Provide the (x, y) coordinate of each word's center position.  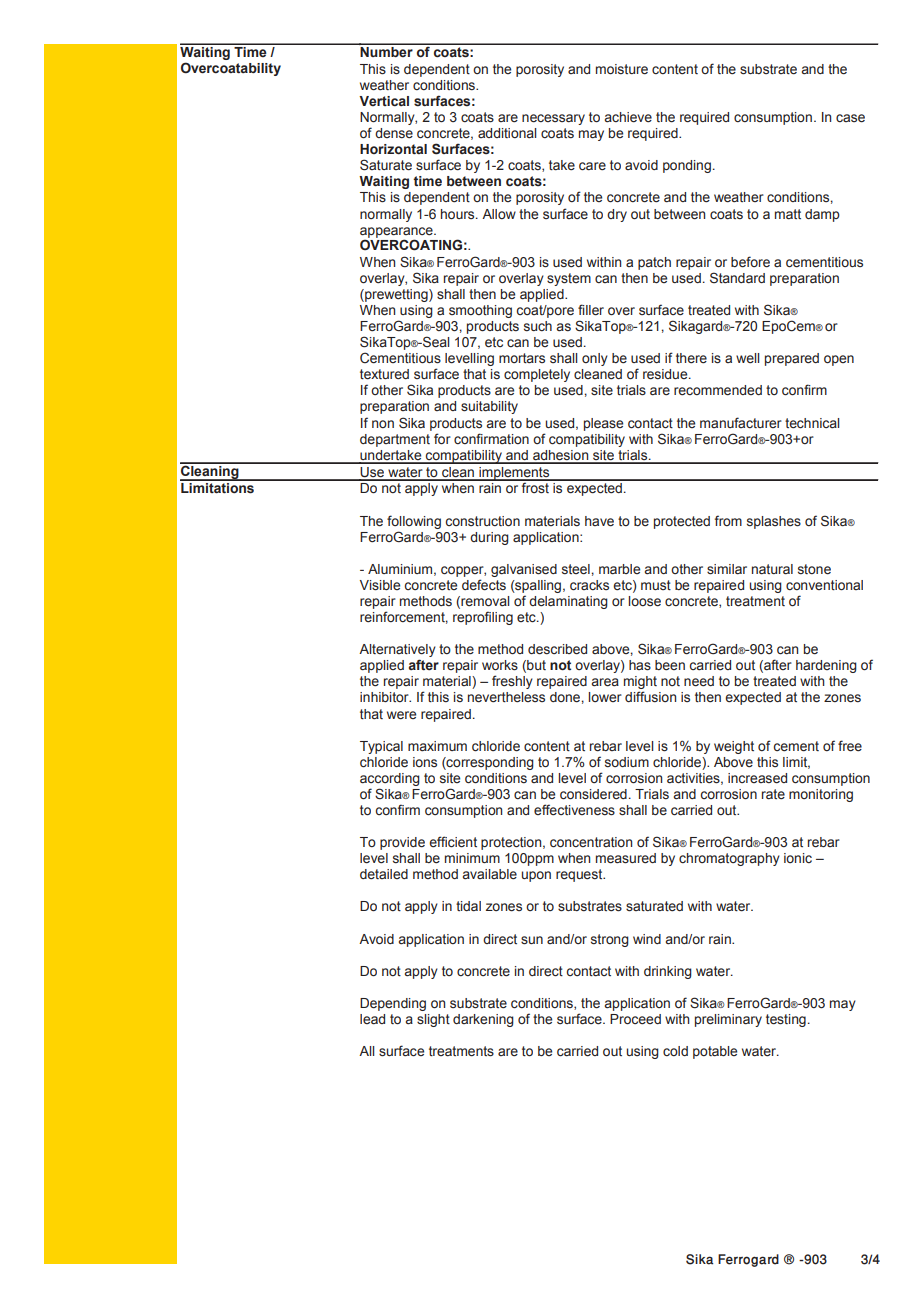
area (605, 682)
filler (591, 310)
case (850, 118)
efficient (453, 842)
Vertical (384, 101)
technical (812, 423)
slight (433, 1020)
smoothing (480, 311)
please (603, 424)
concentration (591, 842)
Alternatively (397, 652)
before (750, 262)
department (395, 440)
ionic (798, 858)
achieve (628, 117)
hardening (826, 666)
